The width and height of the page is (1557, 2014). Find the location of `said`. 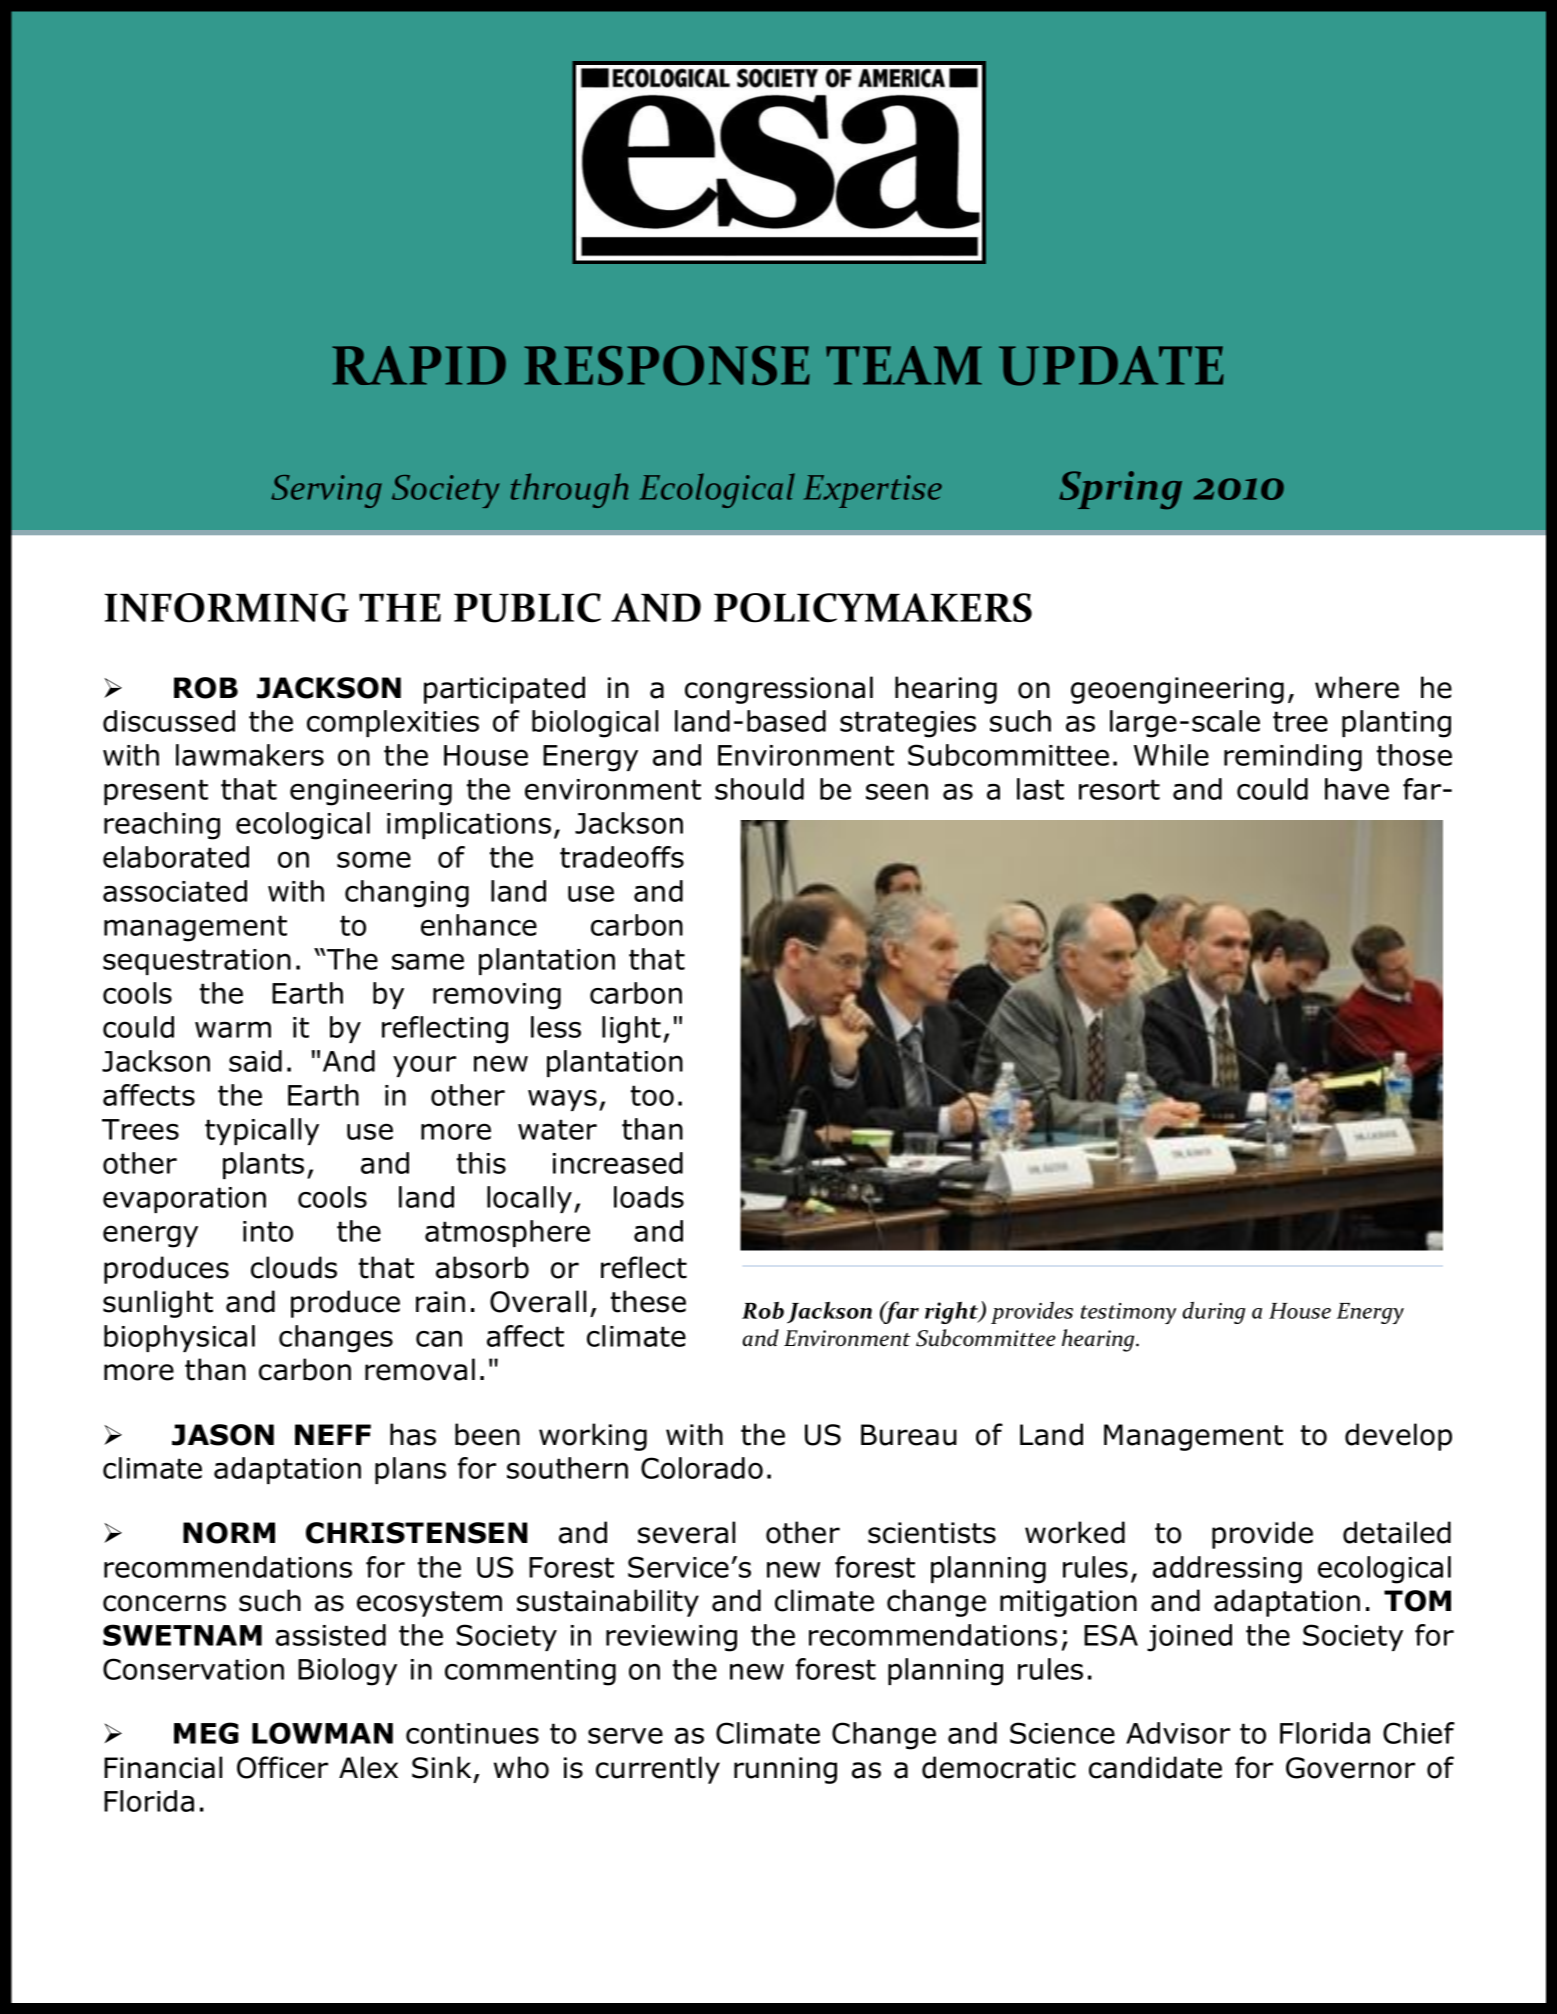

said is located at coordinates (255, 1061).
